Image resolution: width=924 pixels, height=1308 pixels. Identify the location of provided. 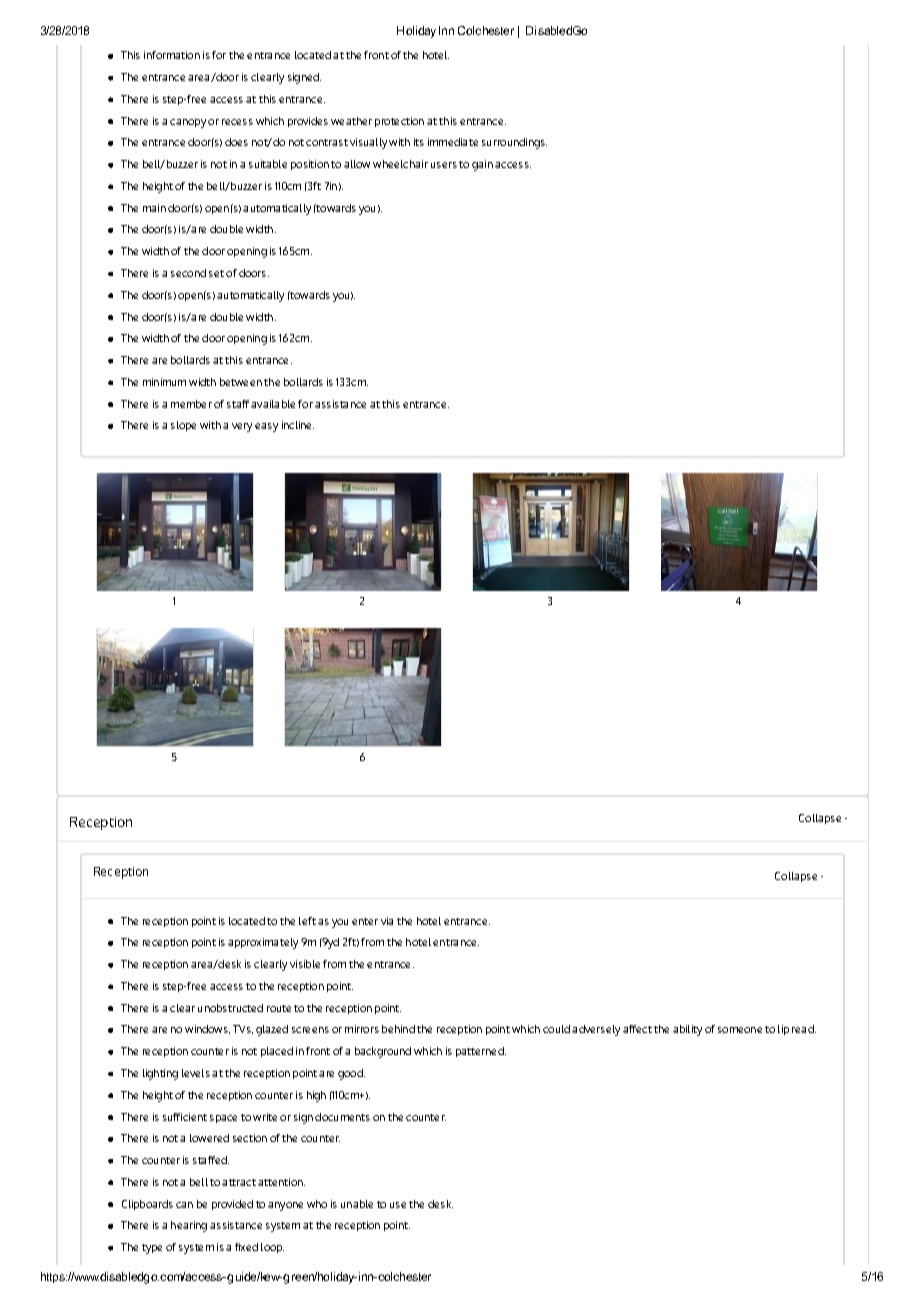
(232, 1205).
